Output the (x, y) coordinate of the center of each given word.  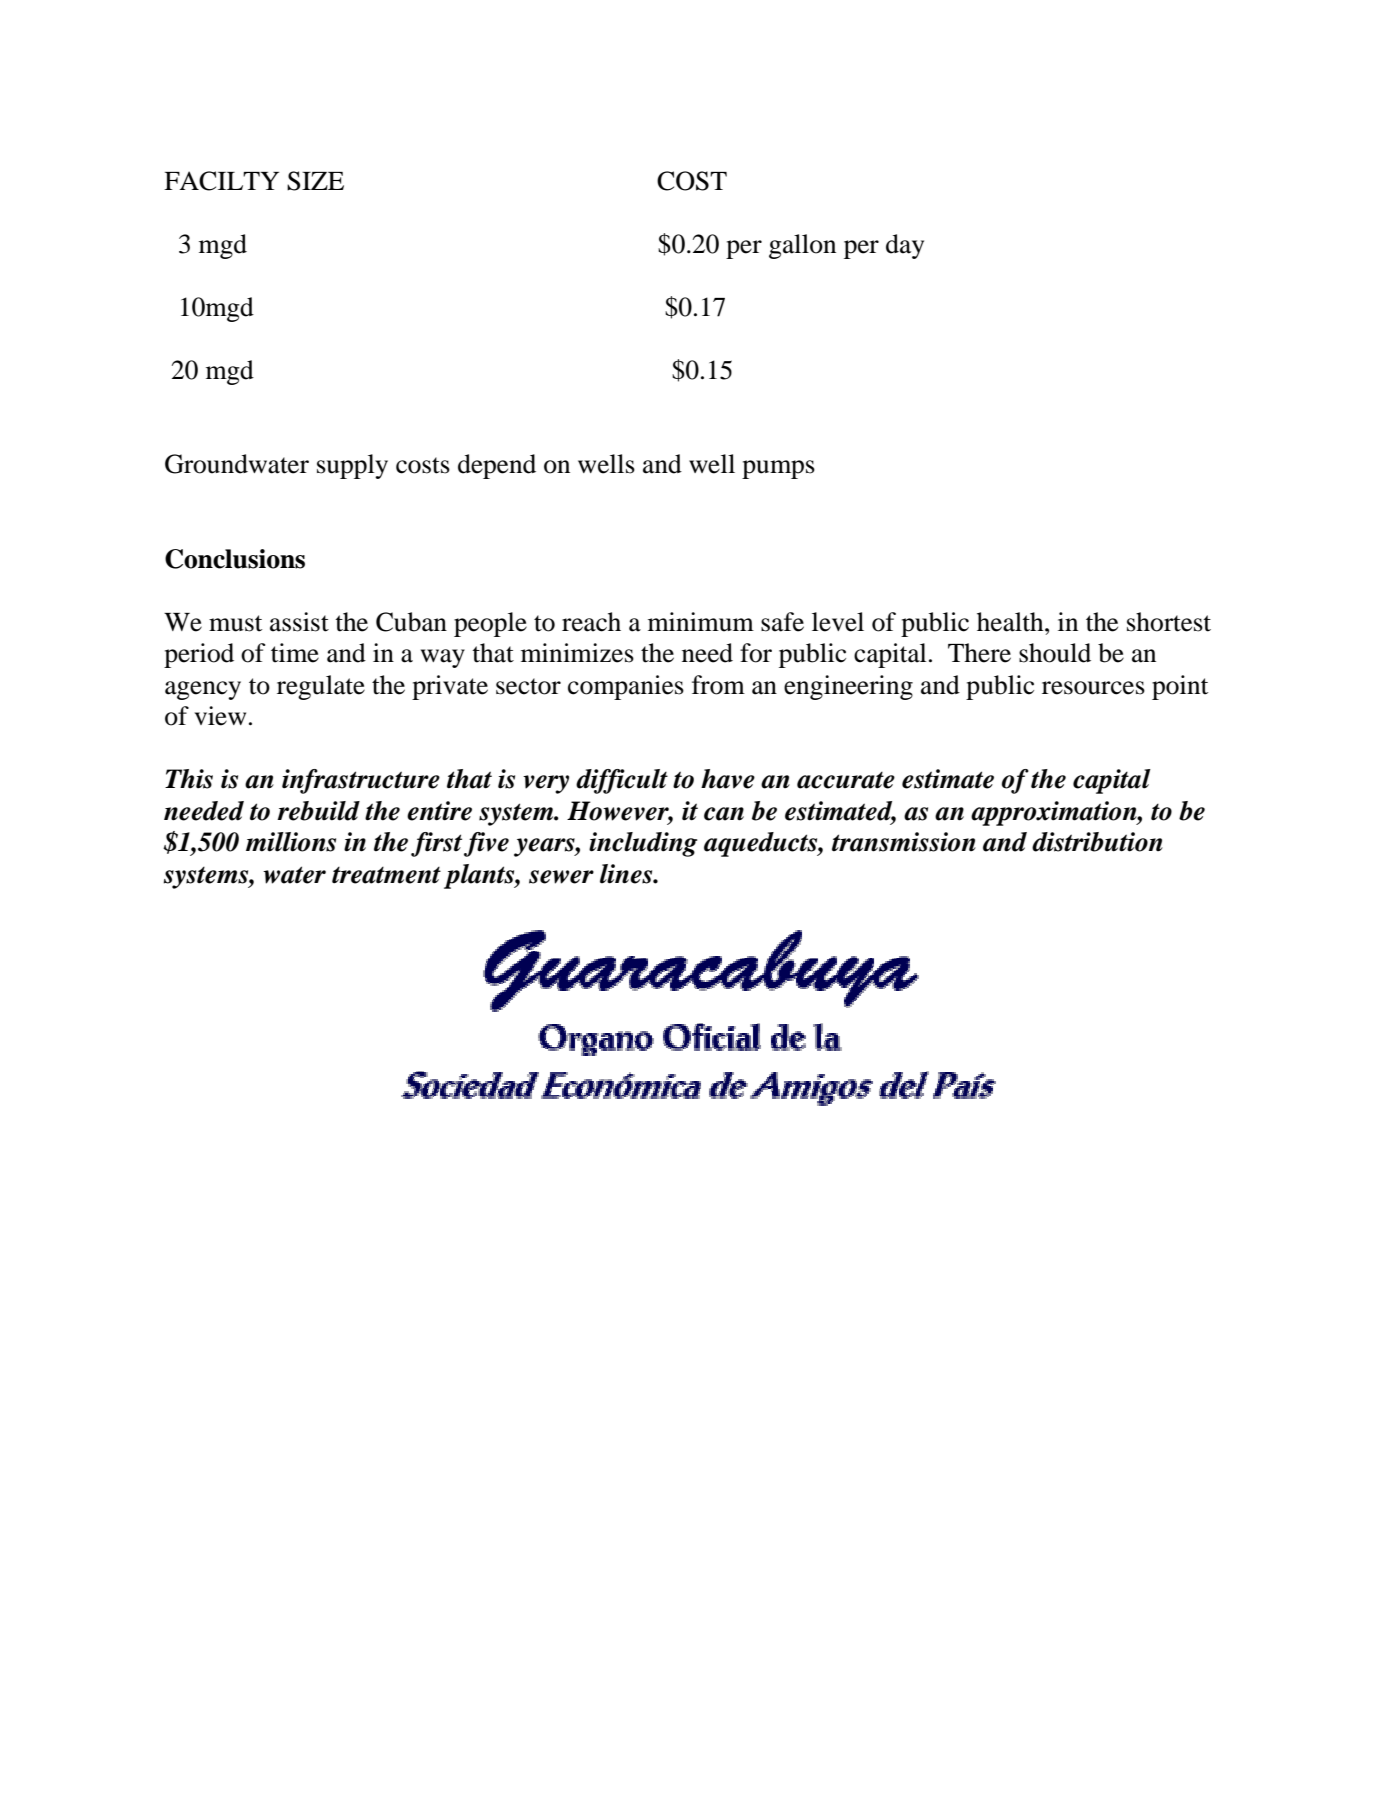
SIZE (315, 181)
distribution (1097, 842)
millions (291, 842)
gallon (802, 246)
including (643, 844)
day (905, 246)
